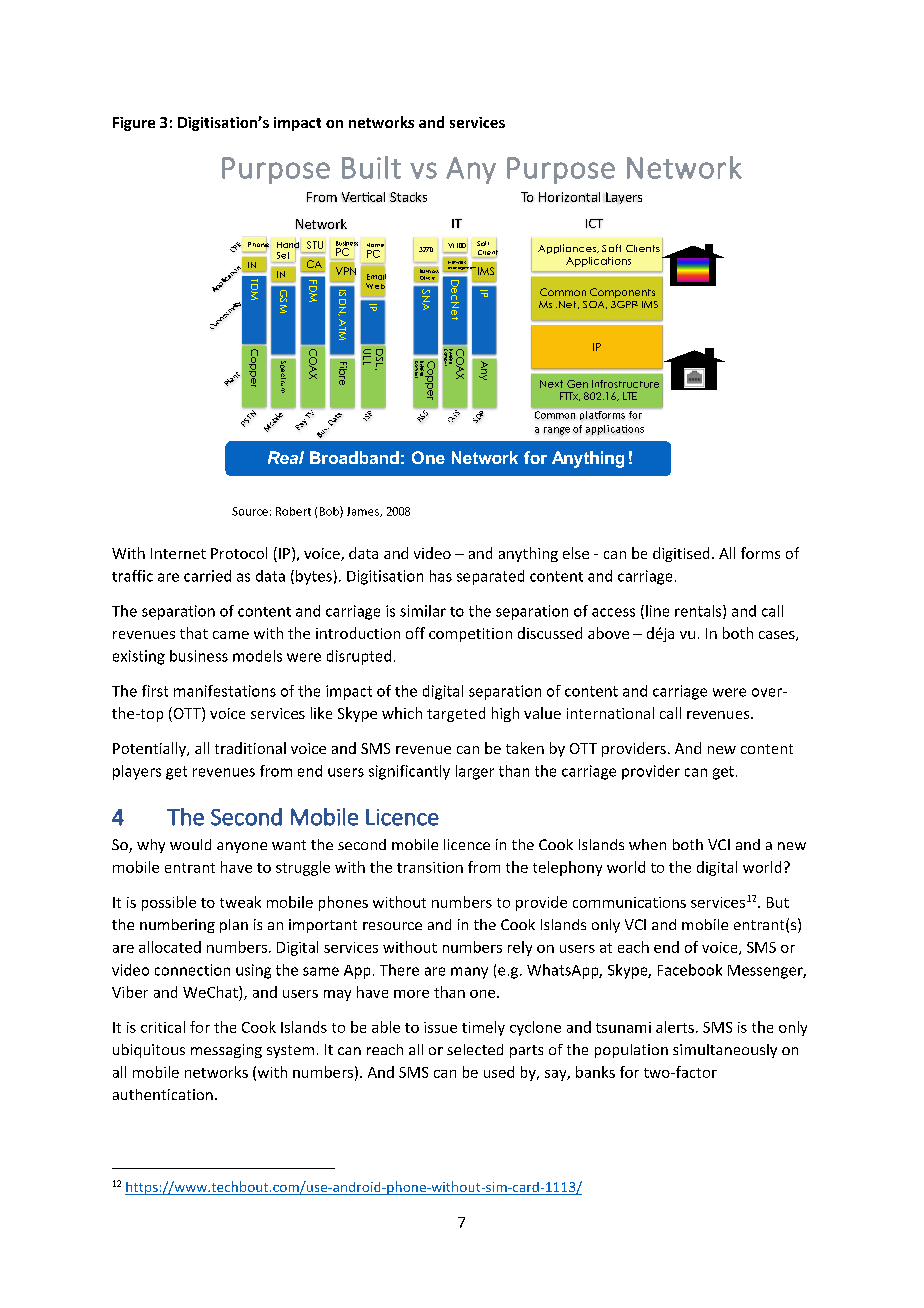 The height and width of the screenshot is (1308, 924). What do you see at coordinates (551, 384) in the screenshot?
I see `Next` at bounding box center [551, 384].
